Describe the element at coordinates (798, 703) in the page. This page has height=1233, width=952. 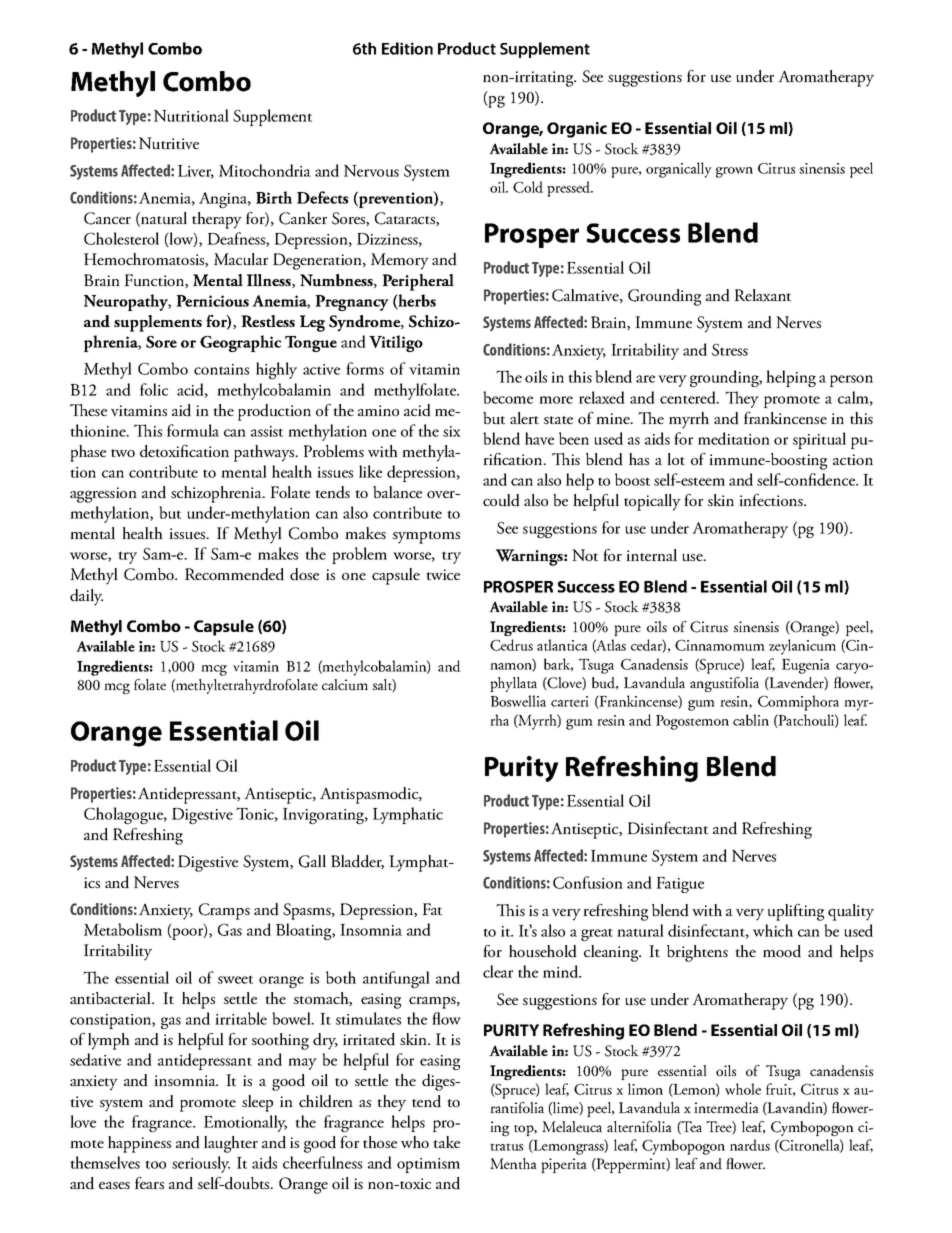
I see `Commiphora` at that location.
